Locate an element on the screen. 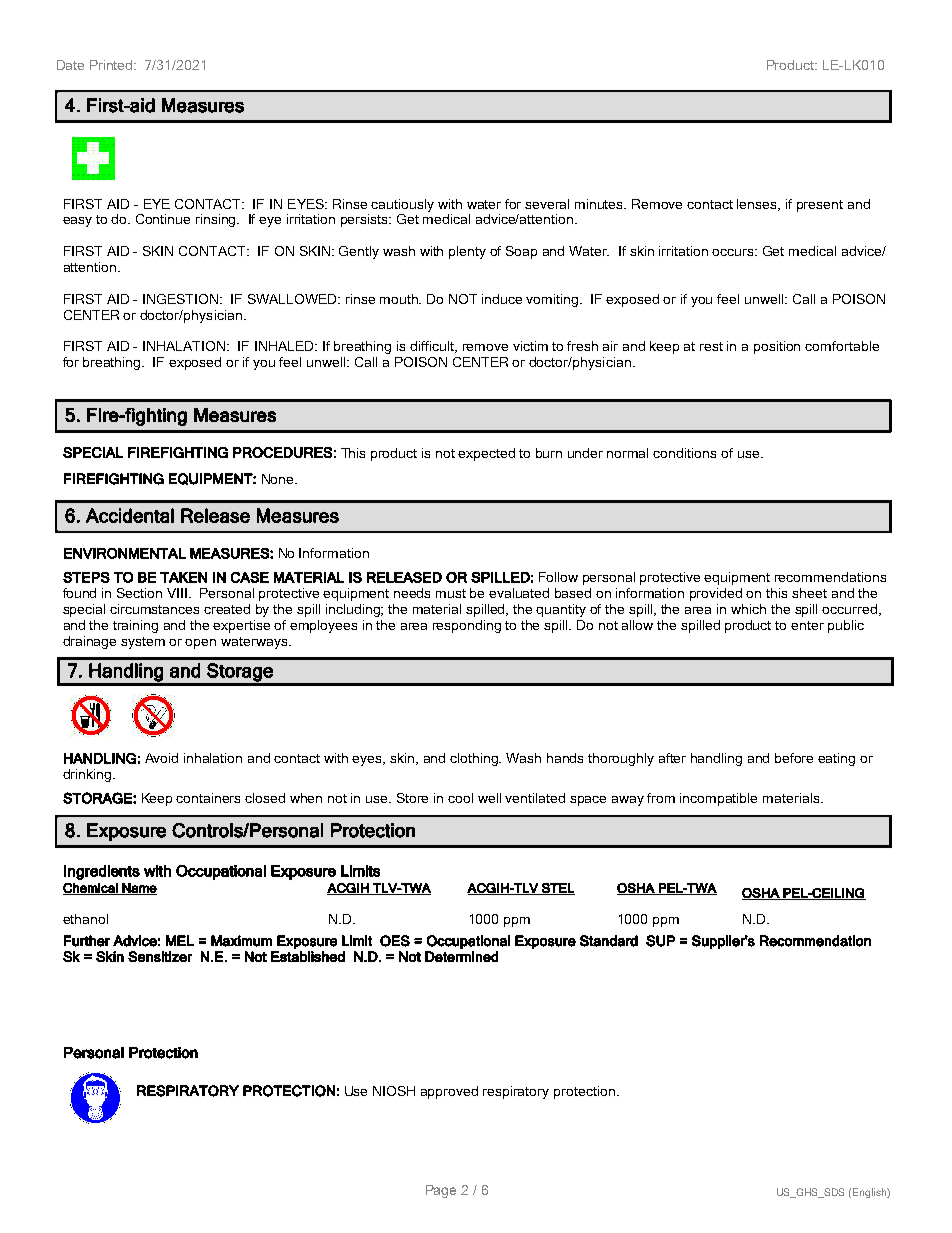 The height and width of the screenshot is (1233, 952). NIOSH is located at coordinates (394, 1091).
